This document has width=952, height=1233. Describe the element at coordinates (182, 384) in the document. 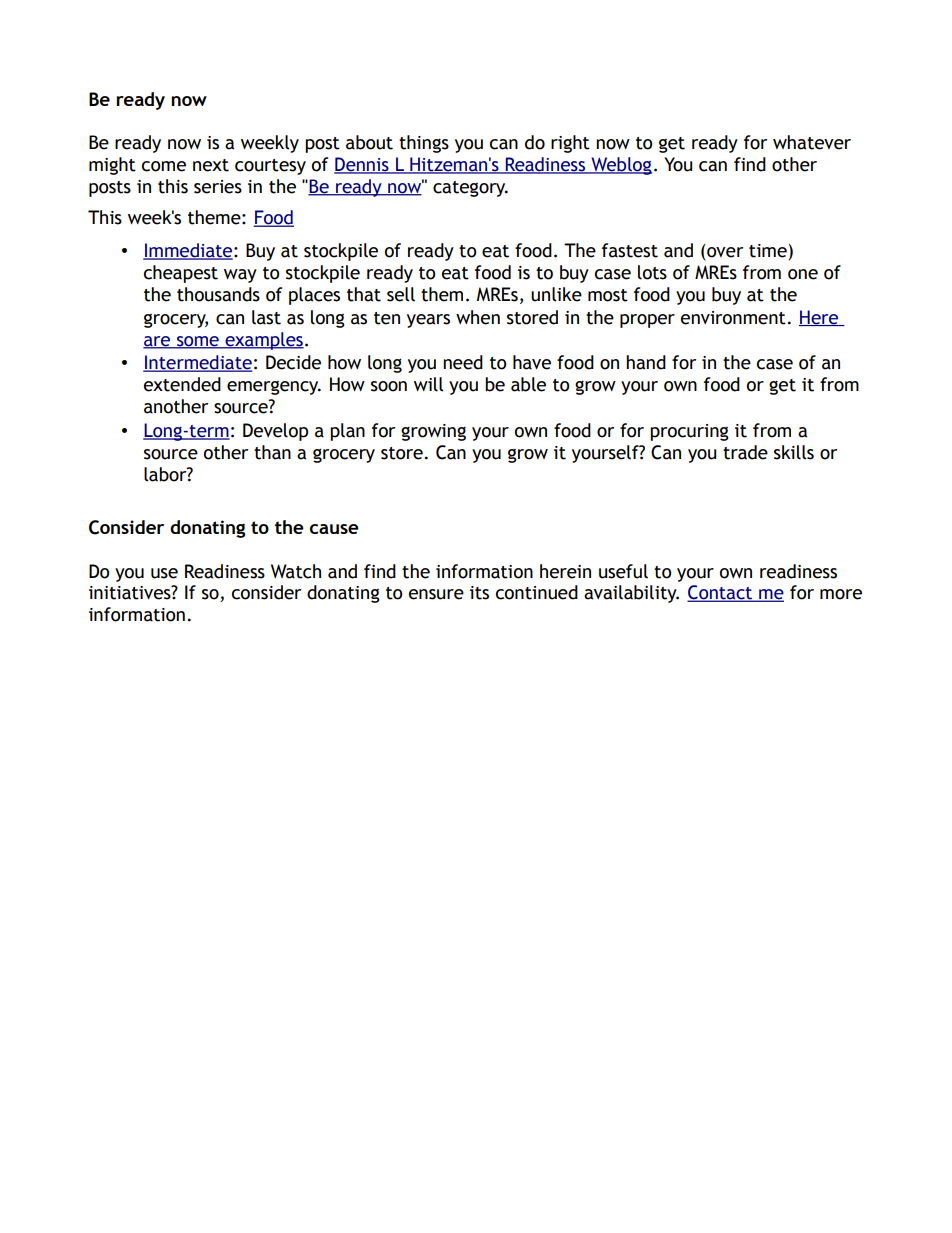

I see `extended` at that location.
